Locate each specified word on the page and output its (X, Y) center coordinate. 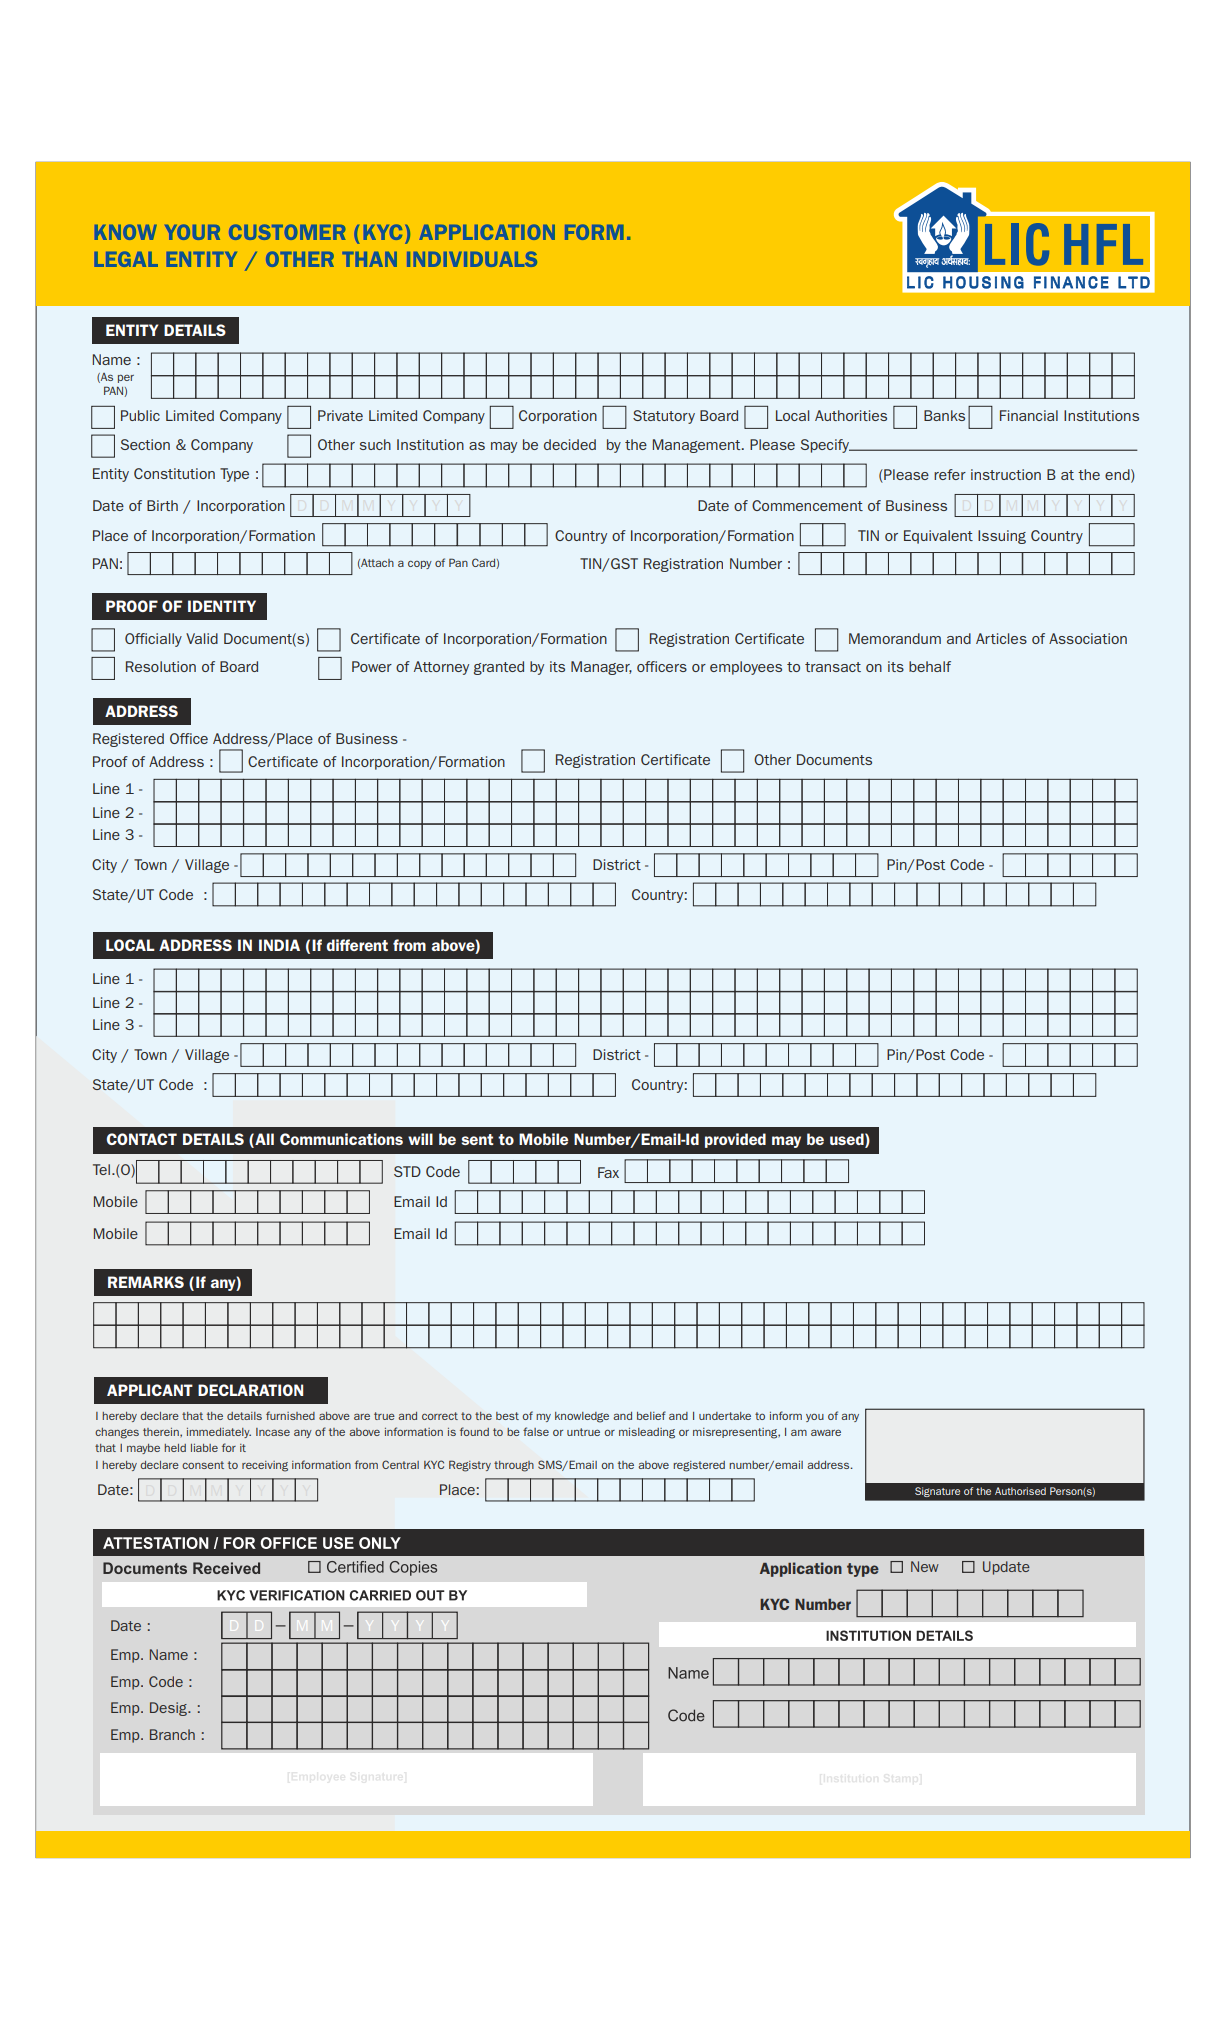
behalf (930, 666)
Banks (944, 415)
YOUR (192, 232)
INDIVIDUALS (472, 259)
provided (735, 1140)
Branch (172, 1734)
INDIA (279, 945)
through (514, 1466)
